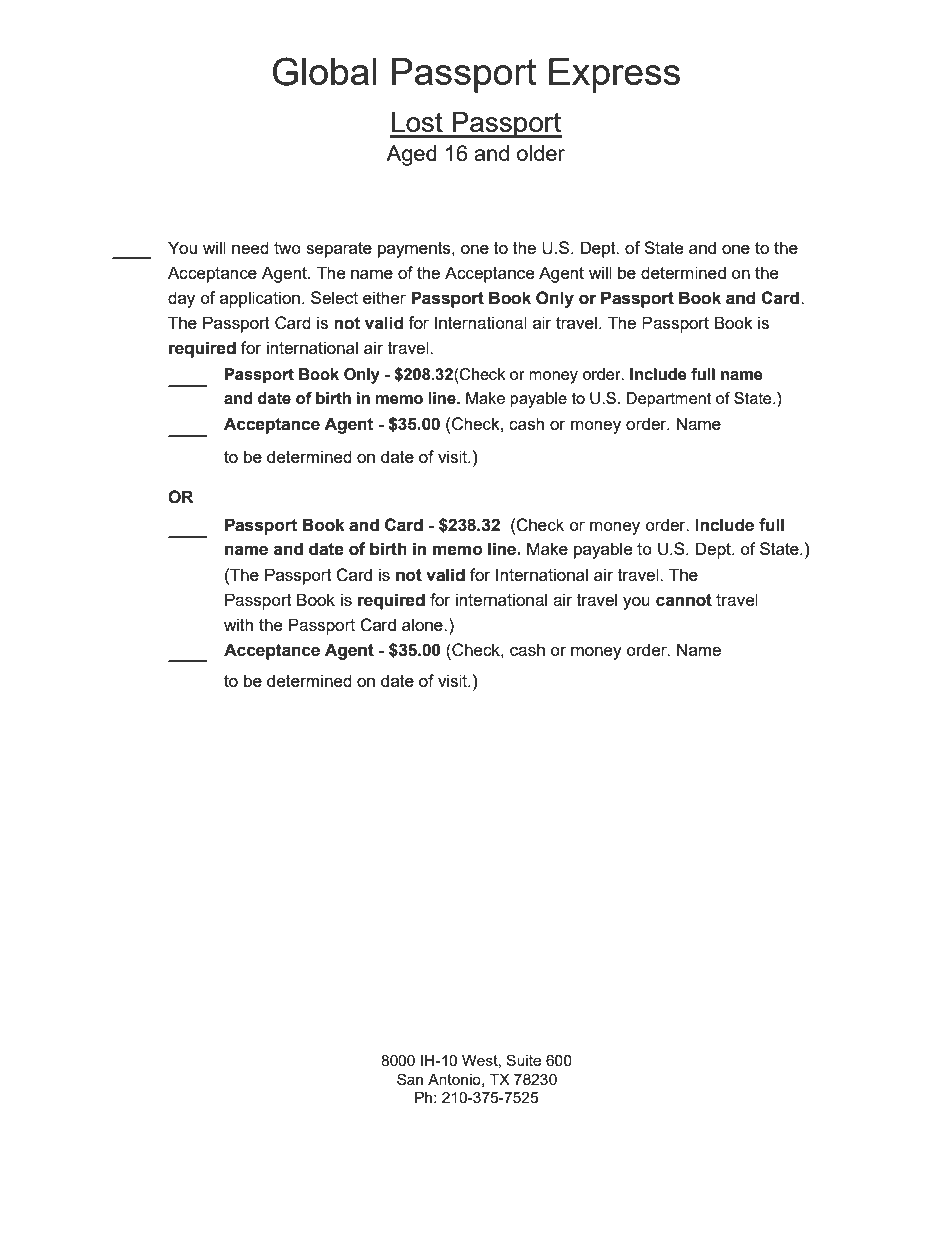 Image resolution: width=952 pixels, height=1233 pixels. What do you see at coordinates (423, 624) in the screenshot?
I see `alone` at bounding box center [423, 624].
